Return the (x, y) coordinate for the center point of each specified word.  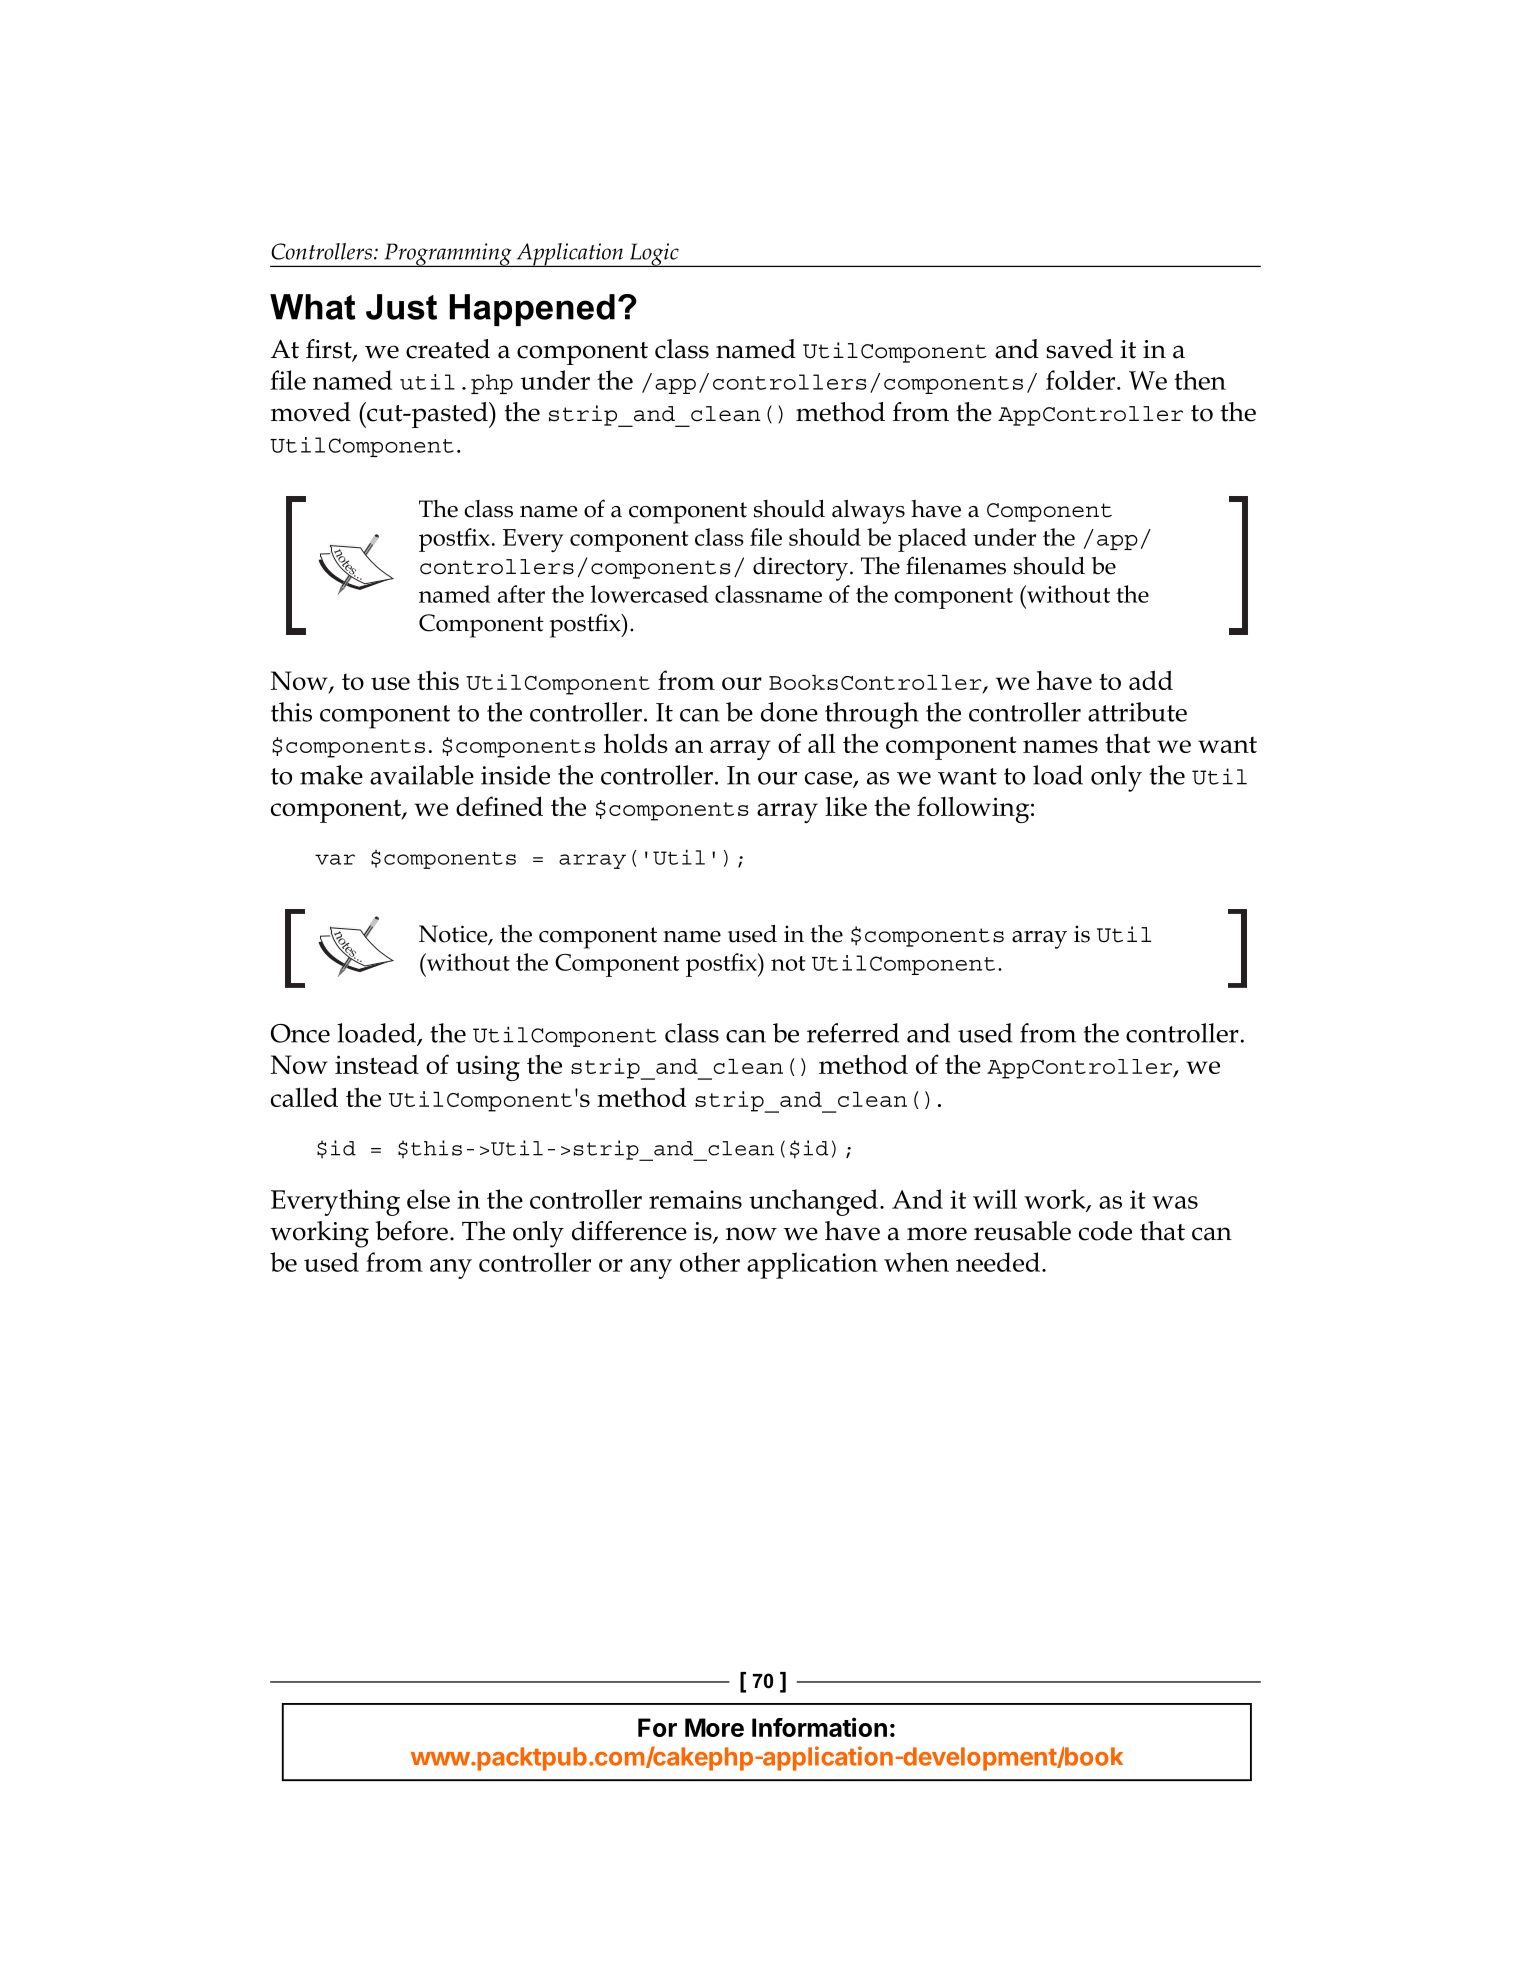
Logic (654, 255)
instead (377, 1064)
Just (401, 307)
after (521, 594)
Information (819, 1727)
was (1175, 1202)
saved (1079, 349)
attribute (1137, 712)
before (412, 1231)
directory (802, 569)
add (1151, 680)
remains (695, 1199)
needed (998, 1262)
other (710, 1262)
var (335, 859)
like (846, 806)
